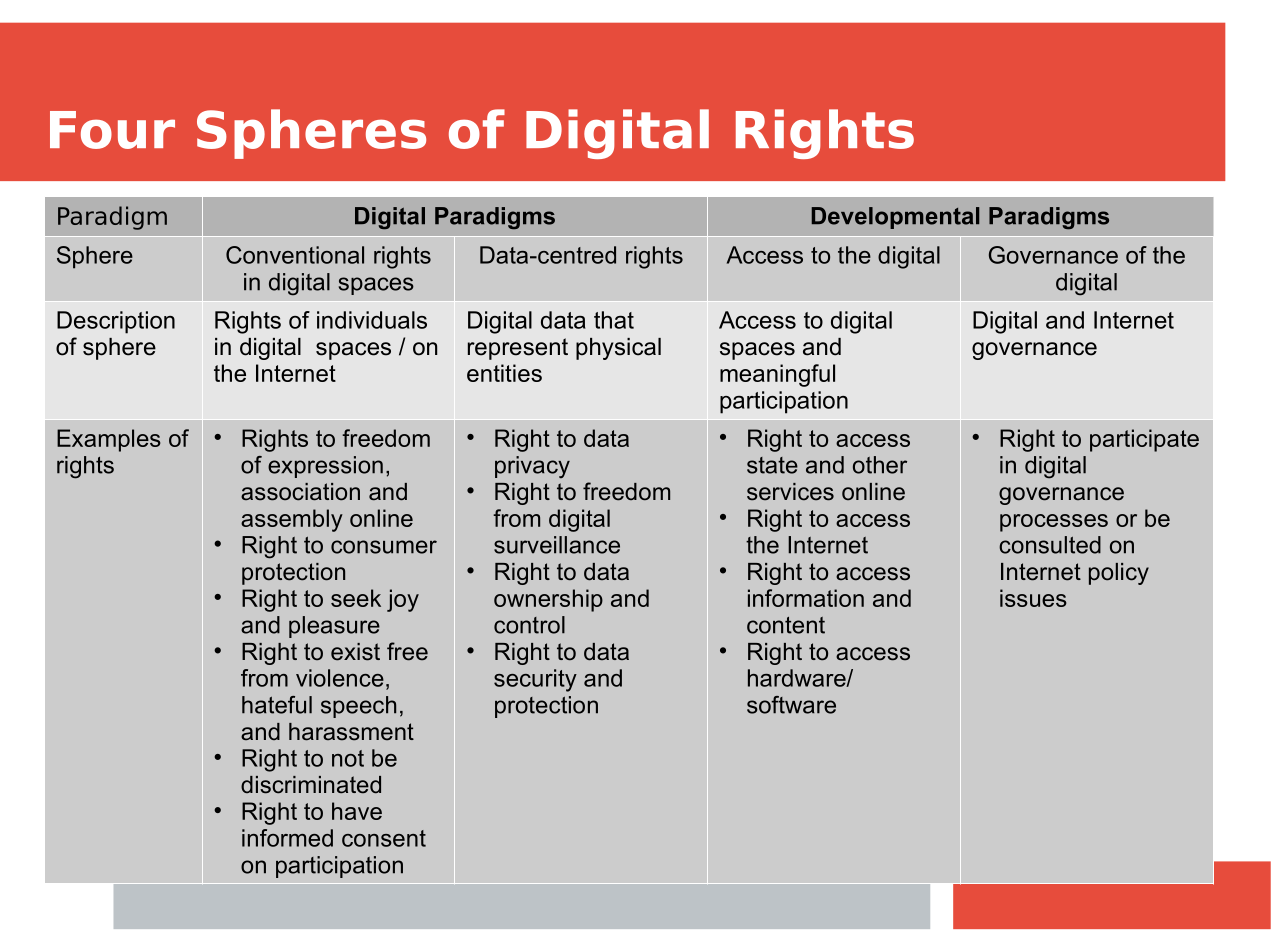 The height and width of the screenshot is (952, 1271). I want to click on informed, so click(287, 838).
